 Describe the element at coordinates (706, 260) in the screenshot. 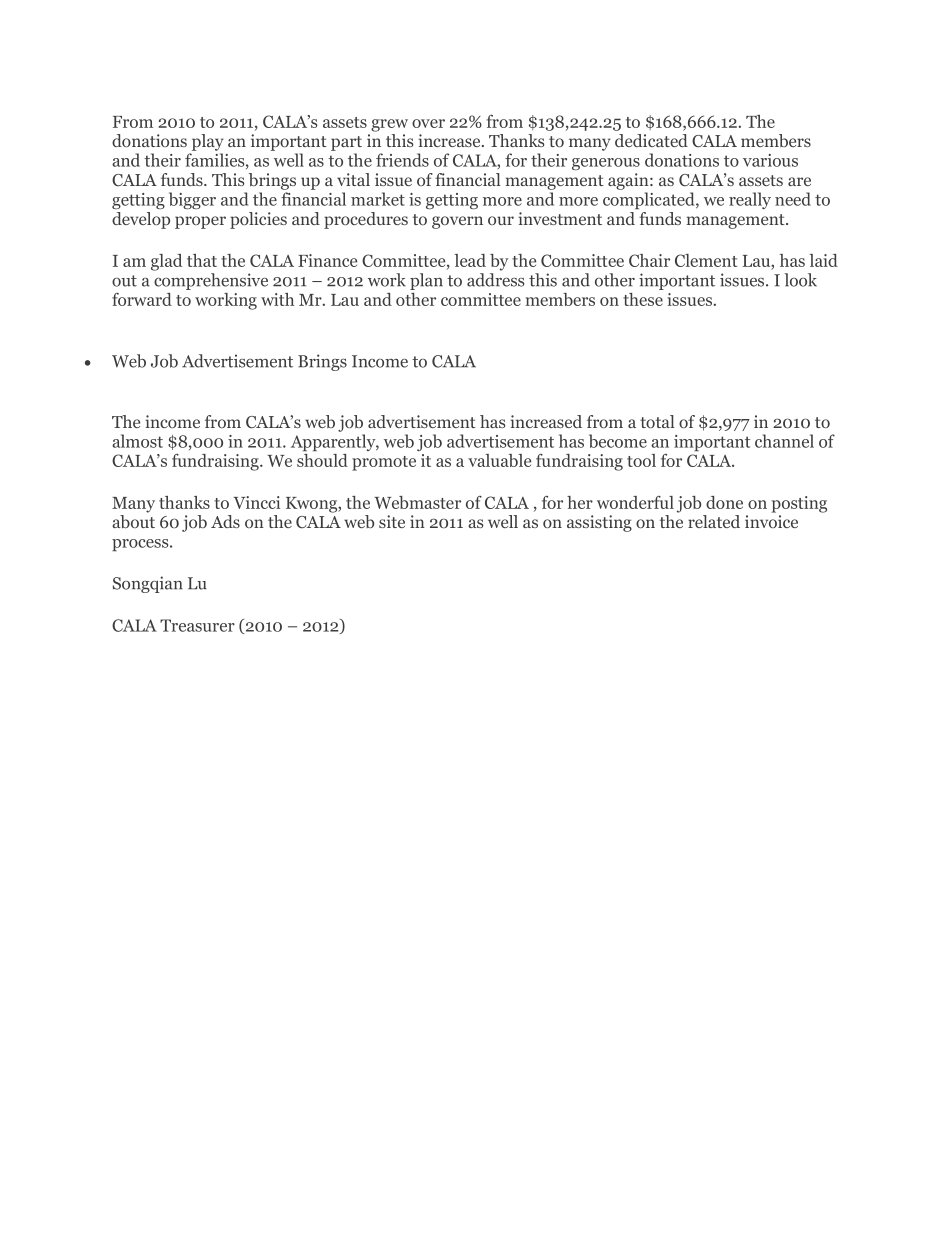

I see `Clement` at that location.
